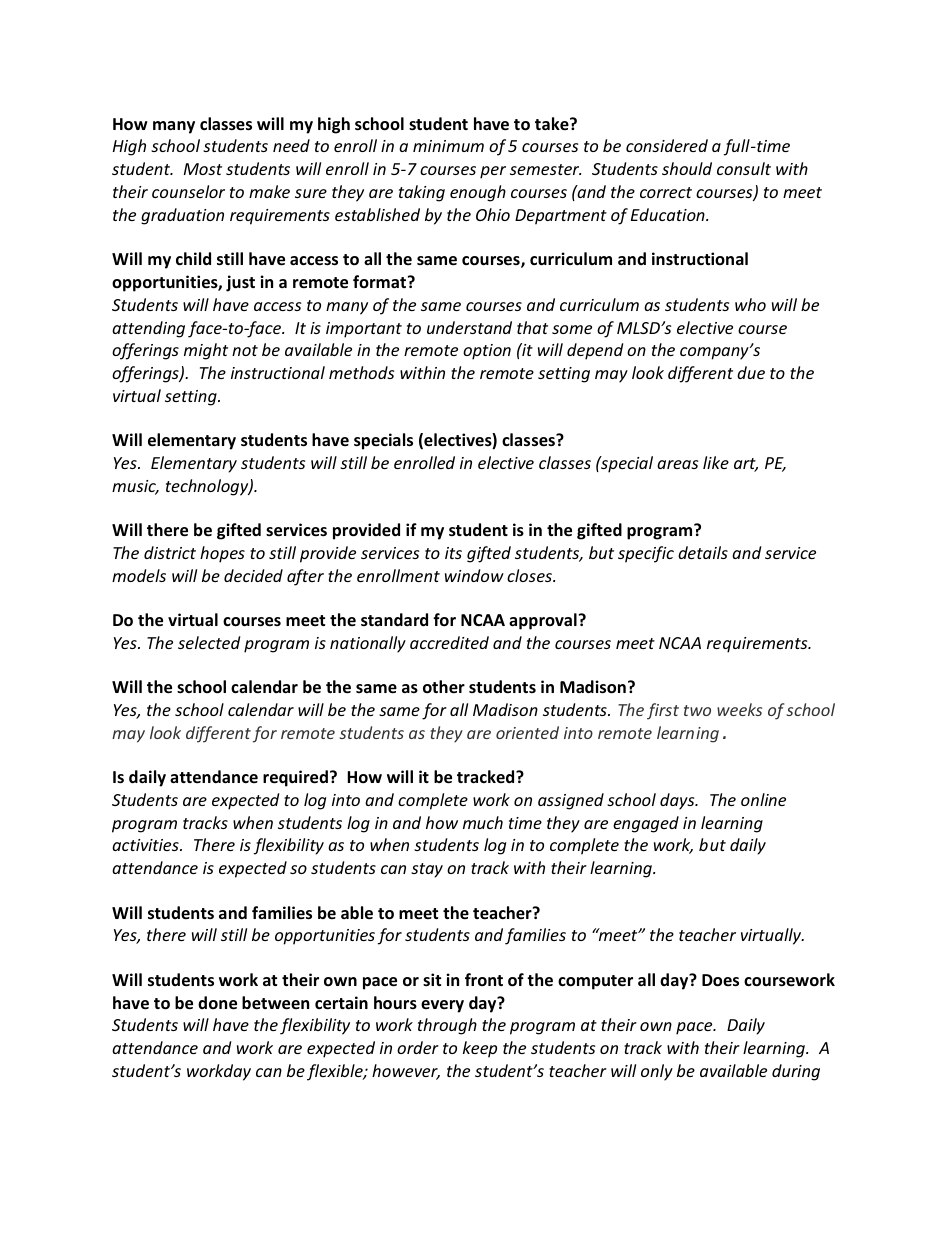 The height and width of the page is (1233, 952). I want to click on minimum, so click(448, 146).
